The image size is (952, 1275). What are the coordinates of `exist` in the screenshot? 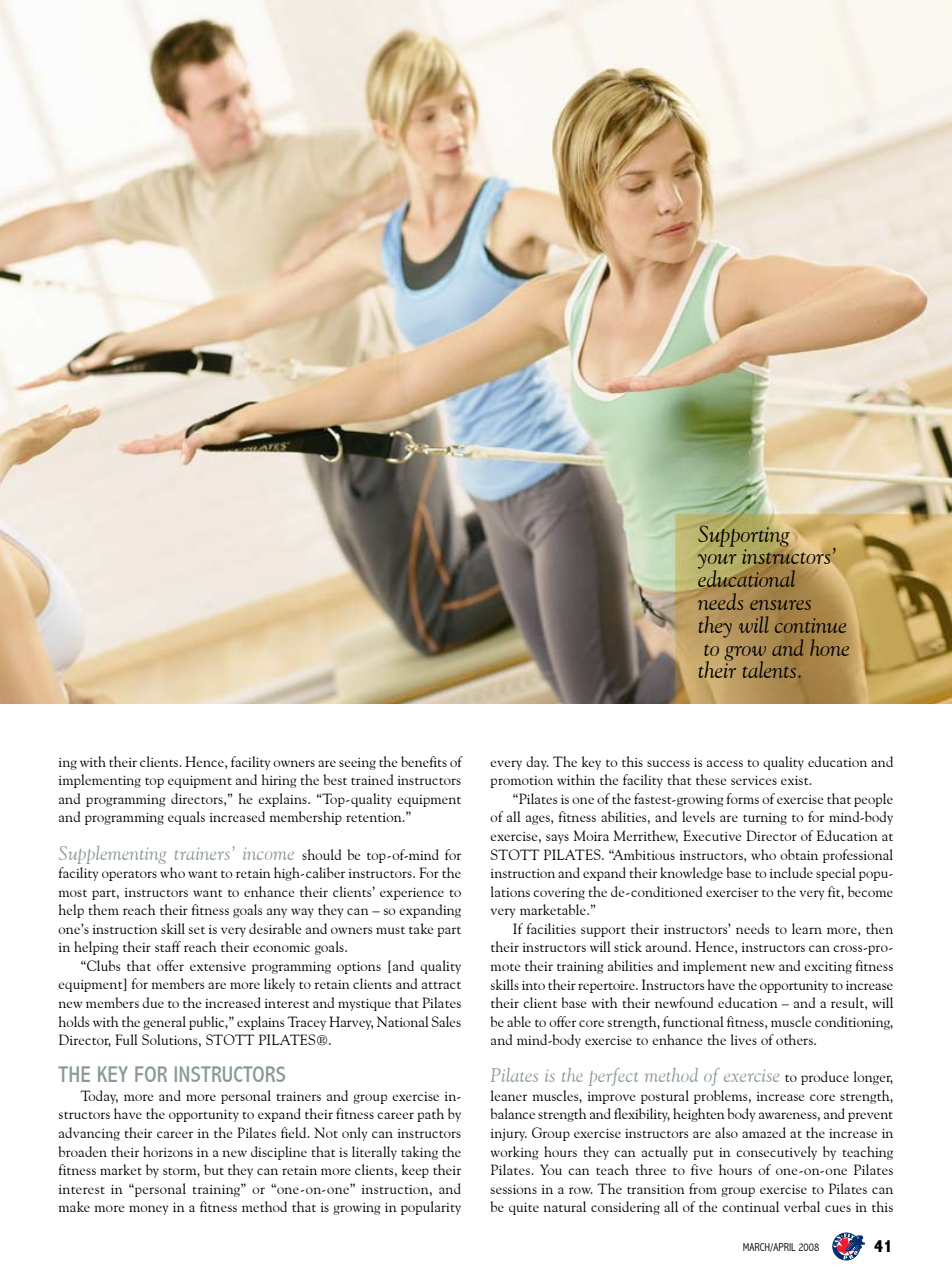 It's located at (796, 780).
